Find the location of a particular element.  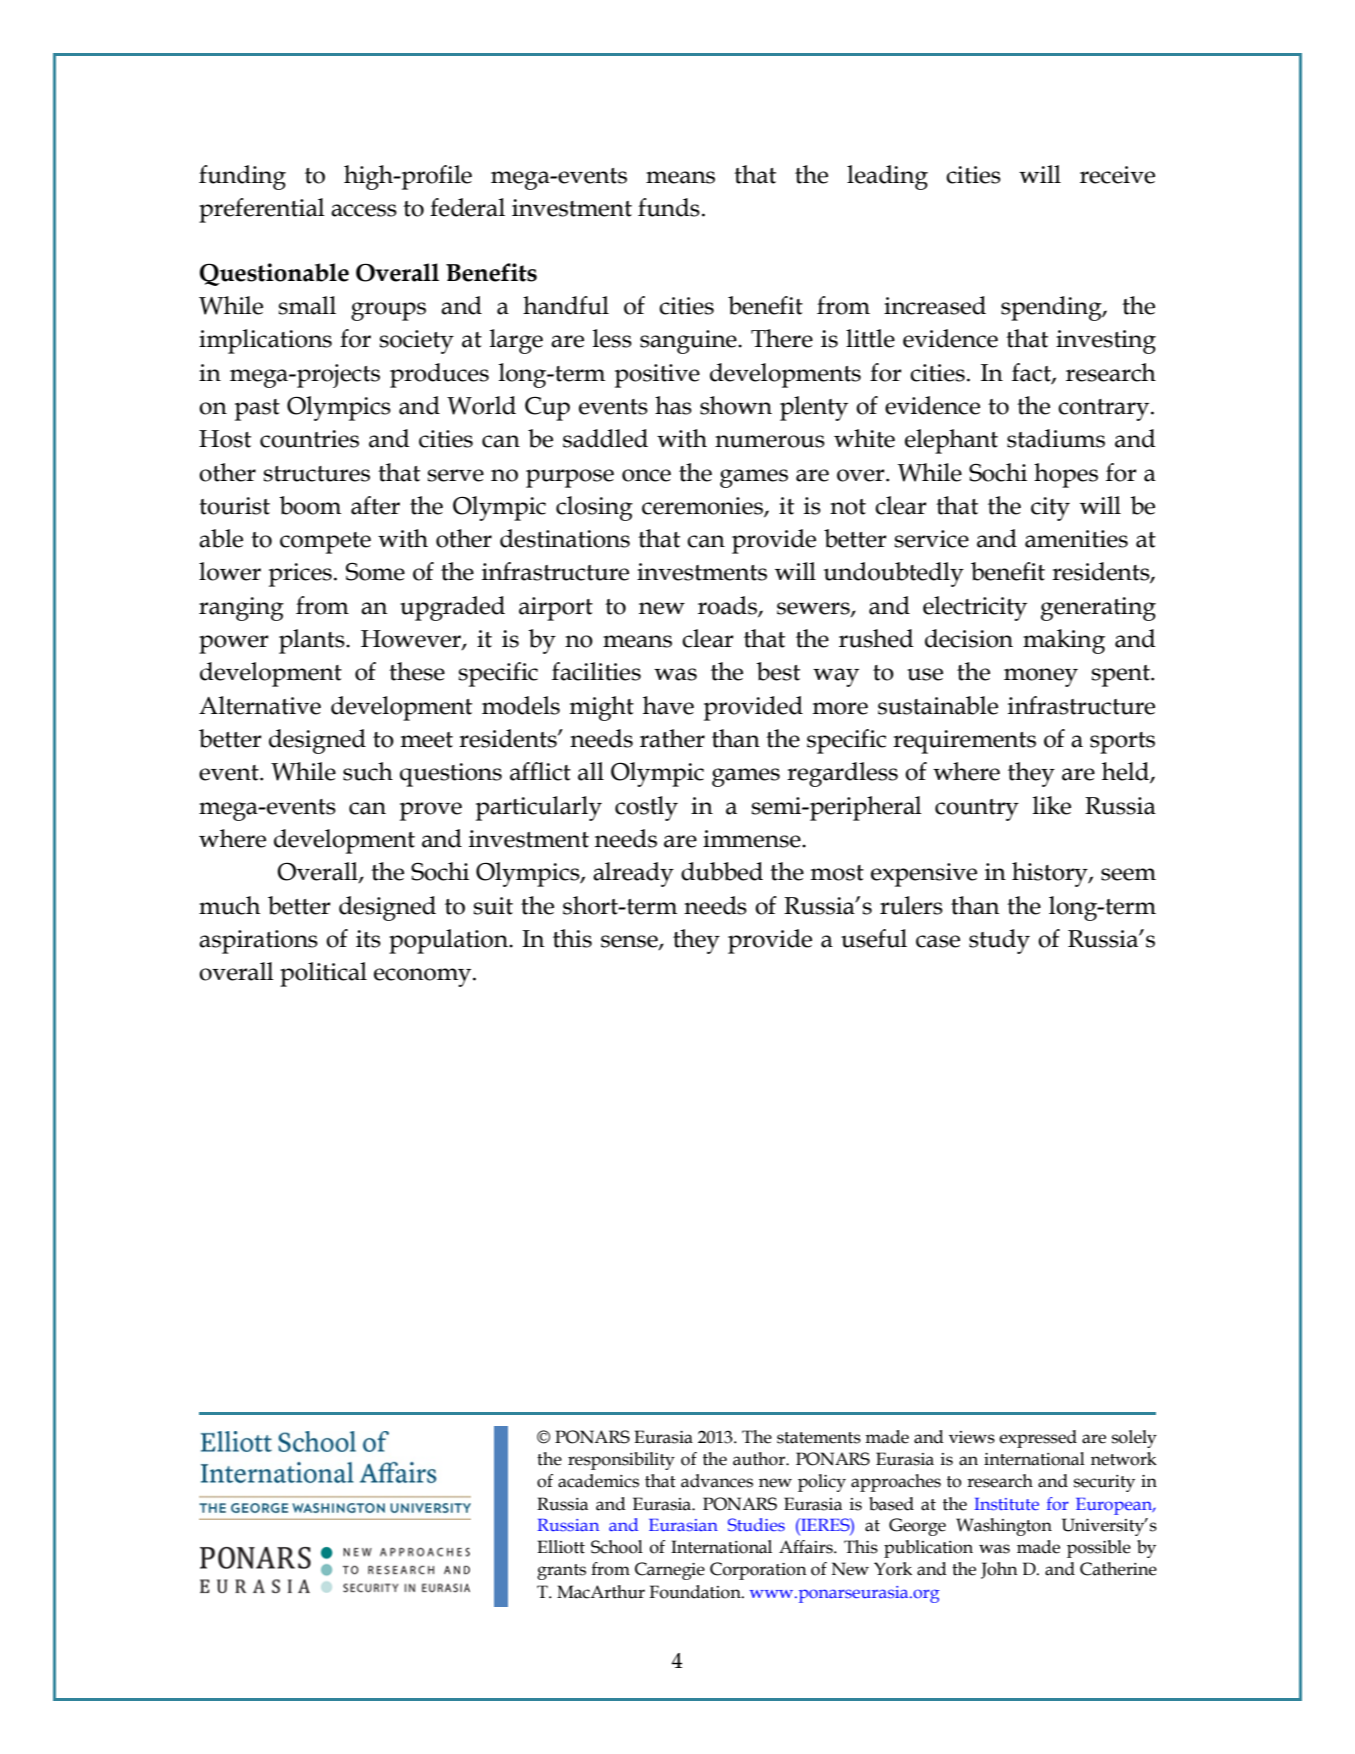

history is located at coordinates (1051, 874).
